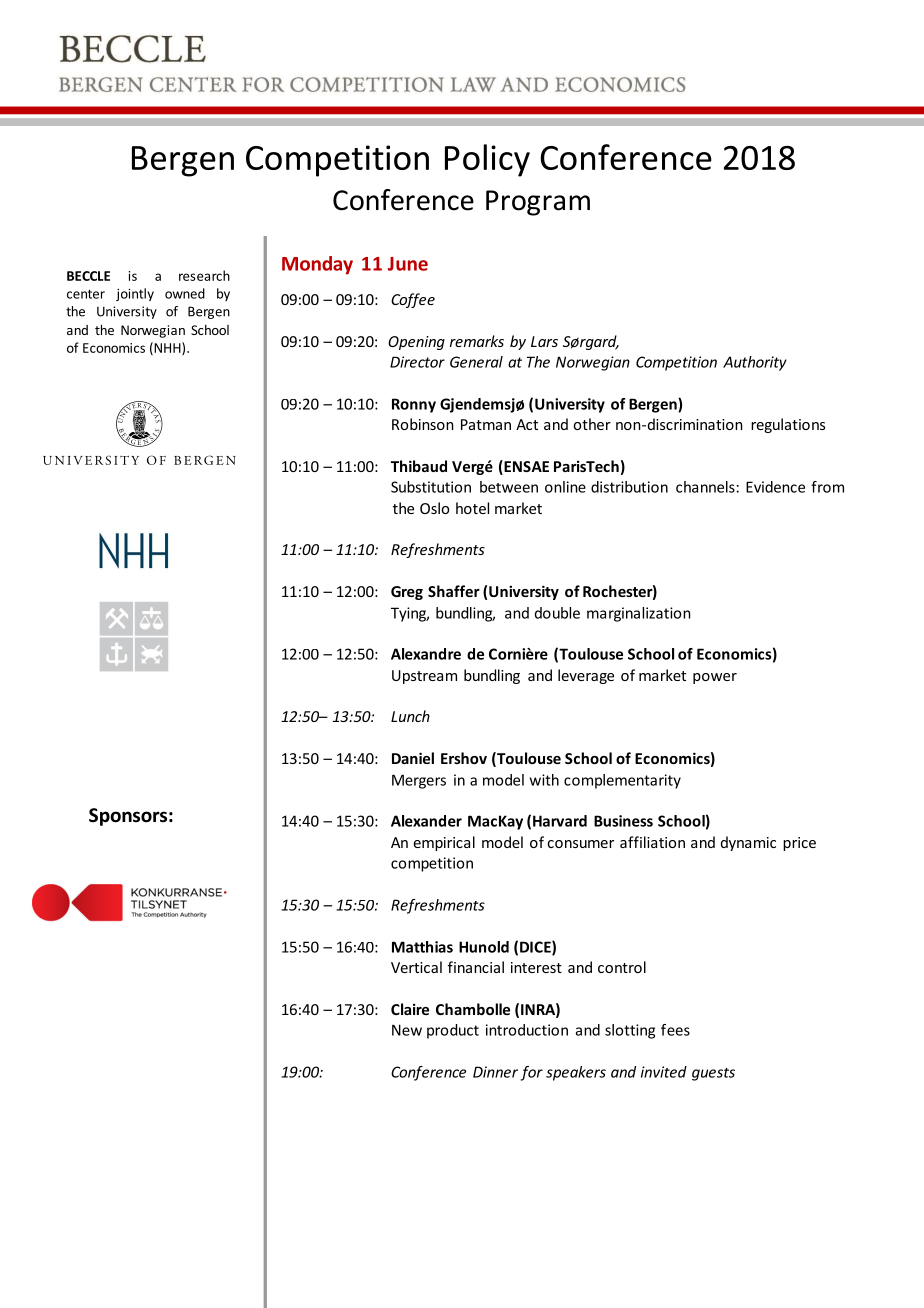 This screenshot has height=1308, width=924. I want to click on Shaffer, so click(454, 591).
